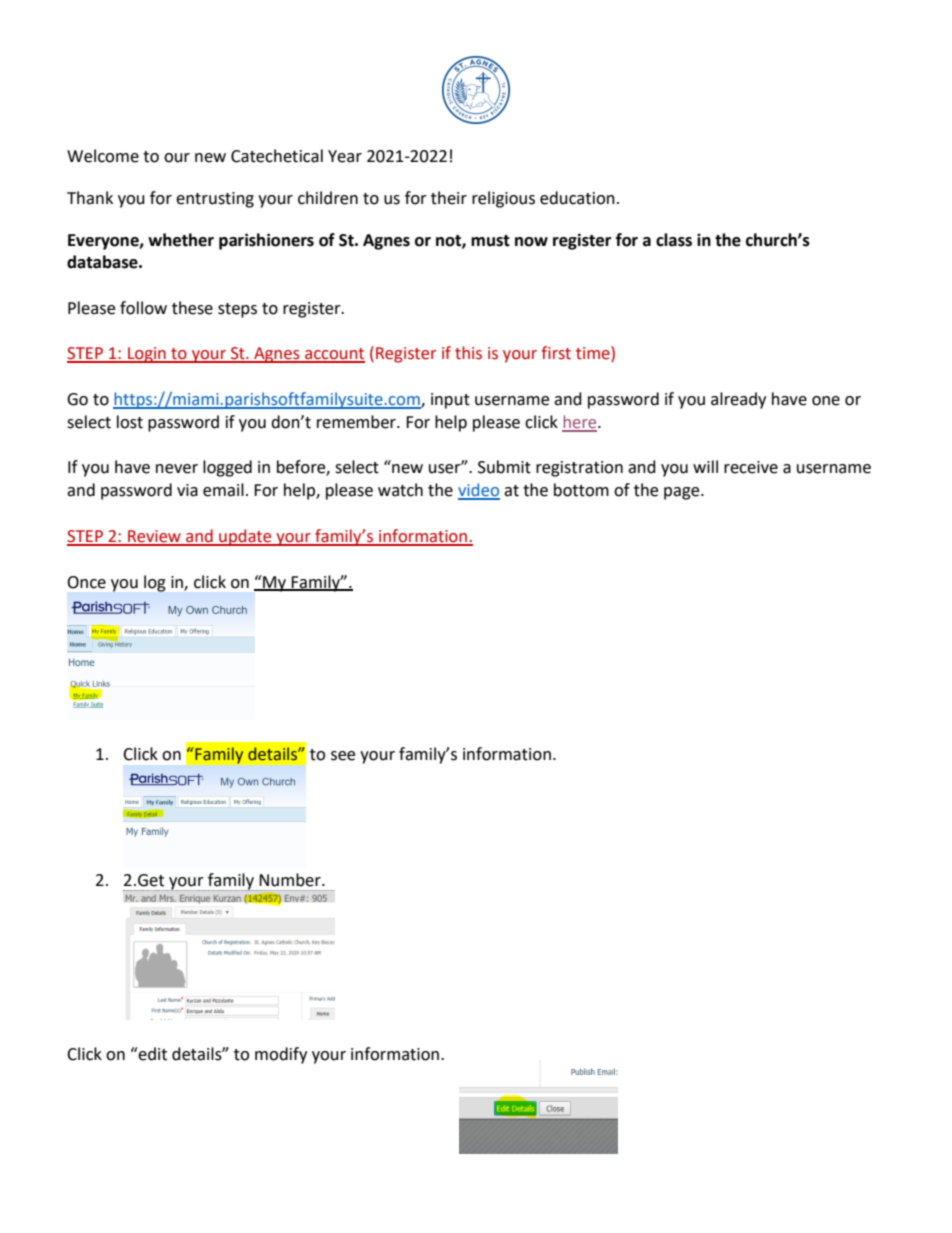 This document has width=952, height=1233. Describe the element at coordinates (674, 240) in the document. I see `class` at that location.
